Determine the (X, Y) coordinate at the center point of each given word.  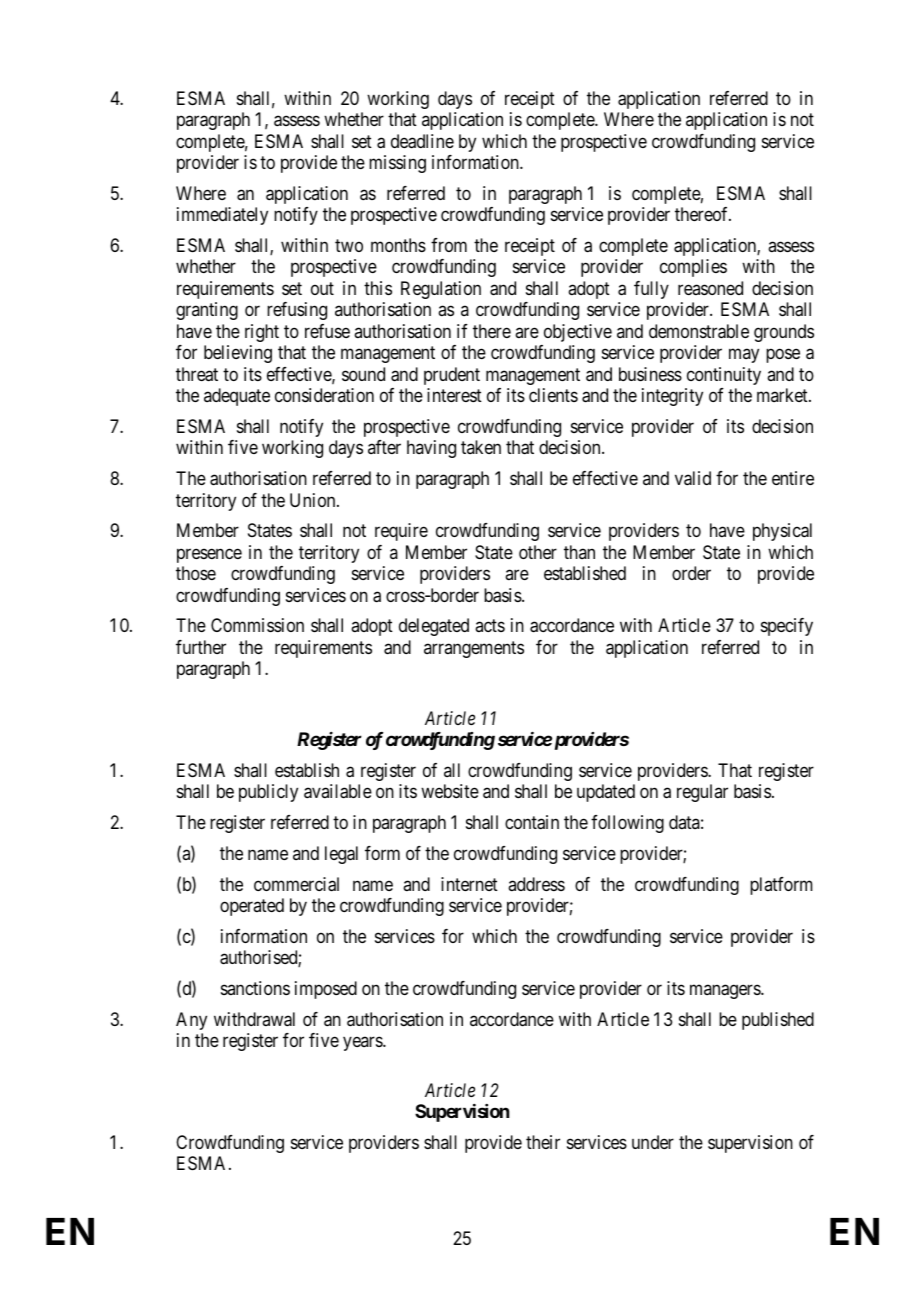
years (363, 1044)
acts (490, 626)
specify (787, 627)
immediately (222, 216)
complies (693, 268)
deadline (422, 141)
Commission (257, 625)
